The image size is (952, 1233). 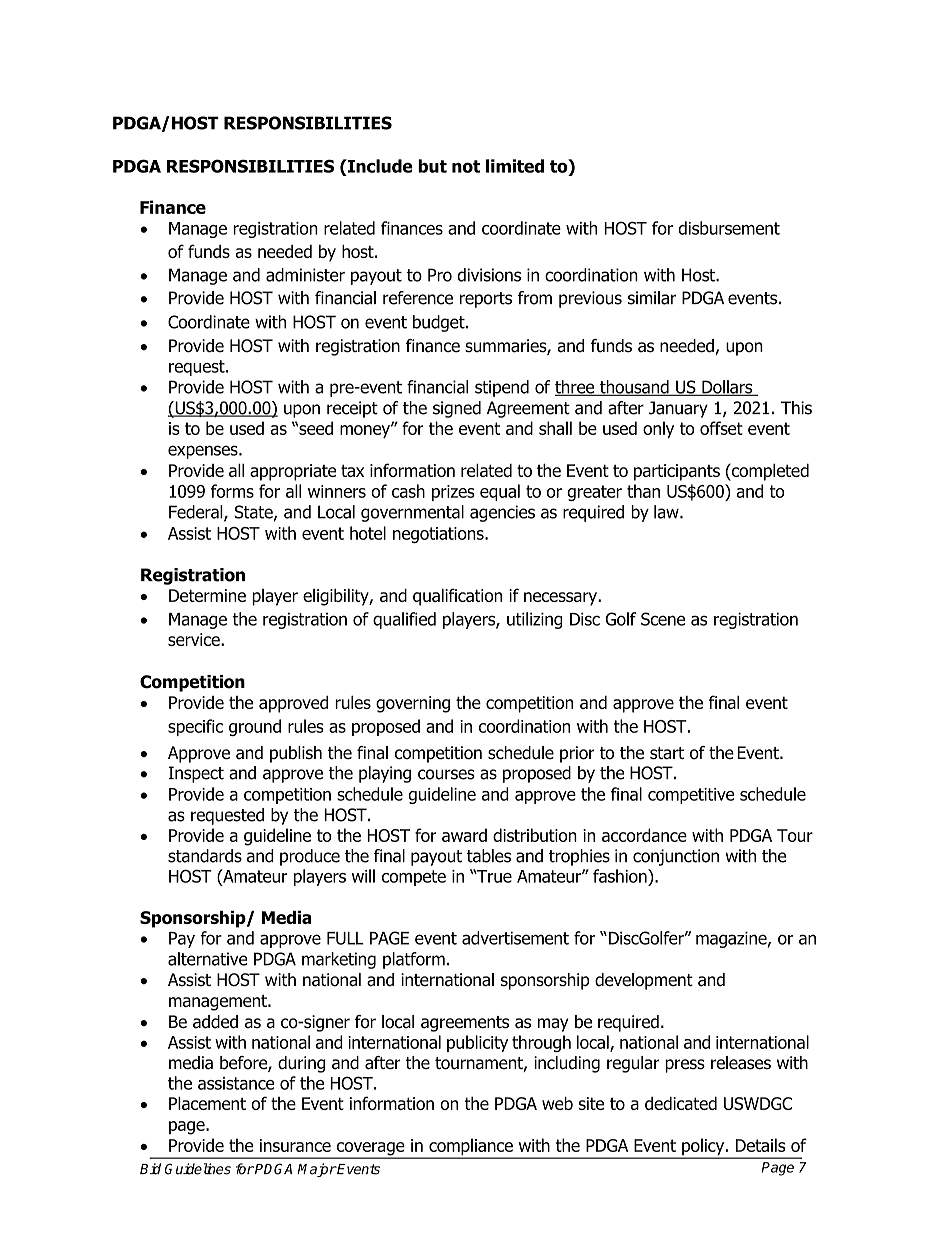 I want to click on not, so click(x=466, y=166).
